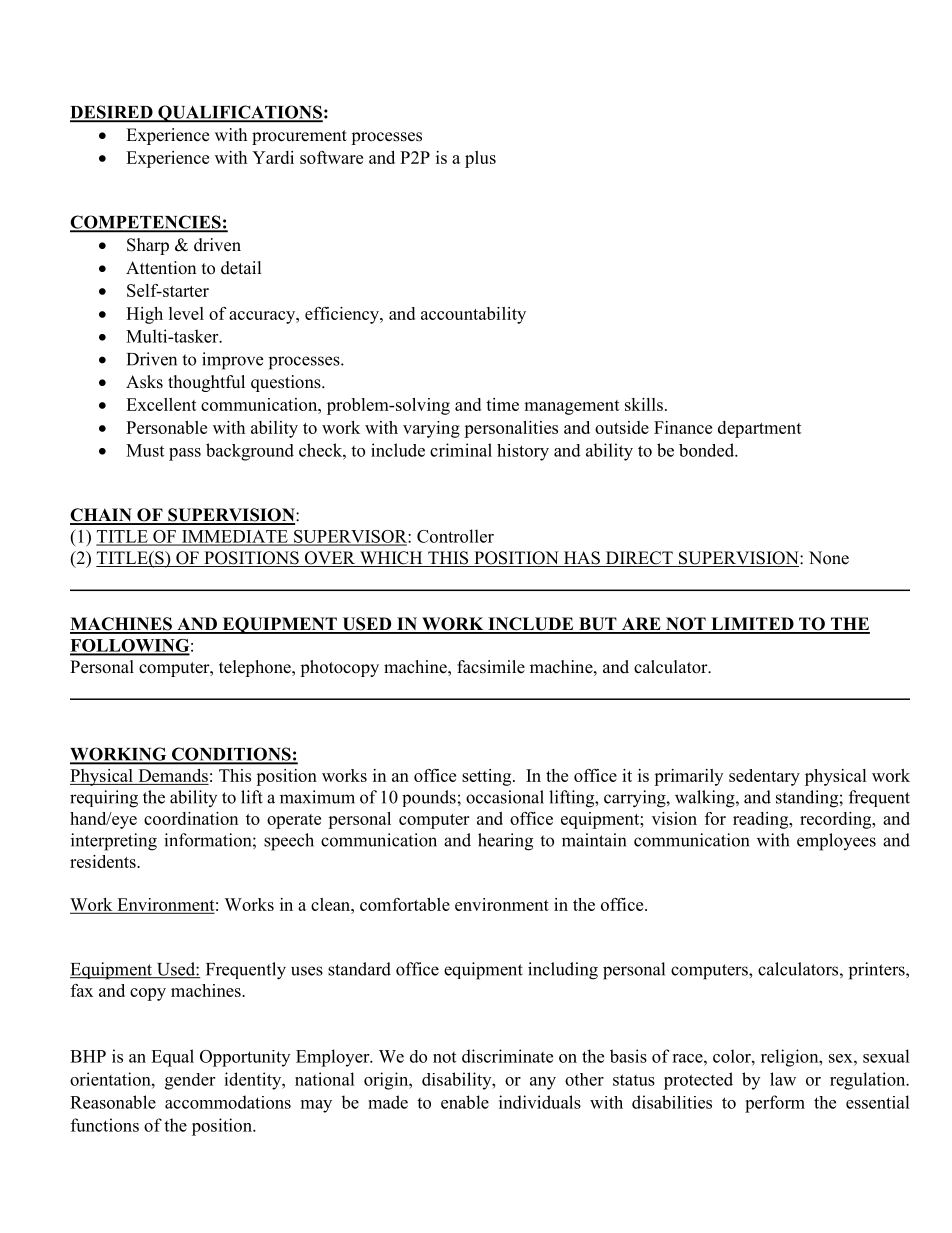 This document has width=952, height=1233. What do you see at coordinates (190, 1081) in the document?
I see `gender` at bounding box center [190, 1081].
